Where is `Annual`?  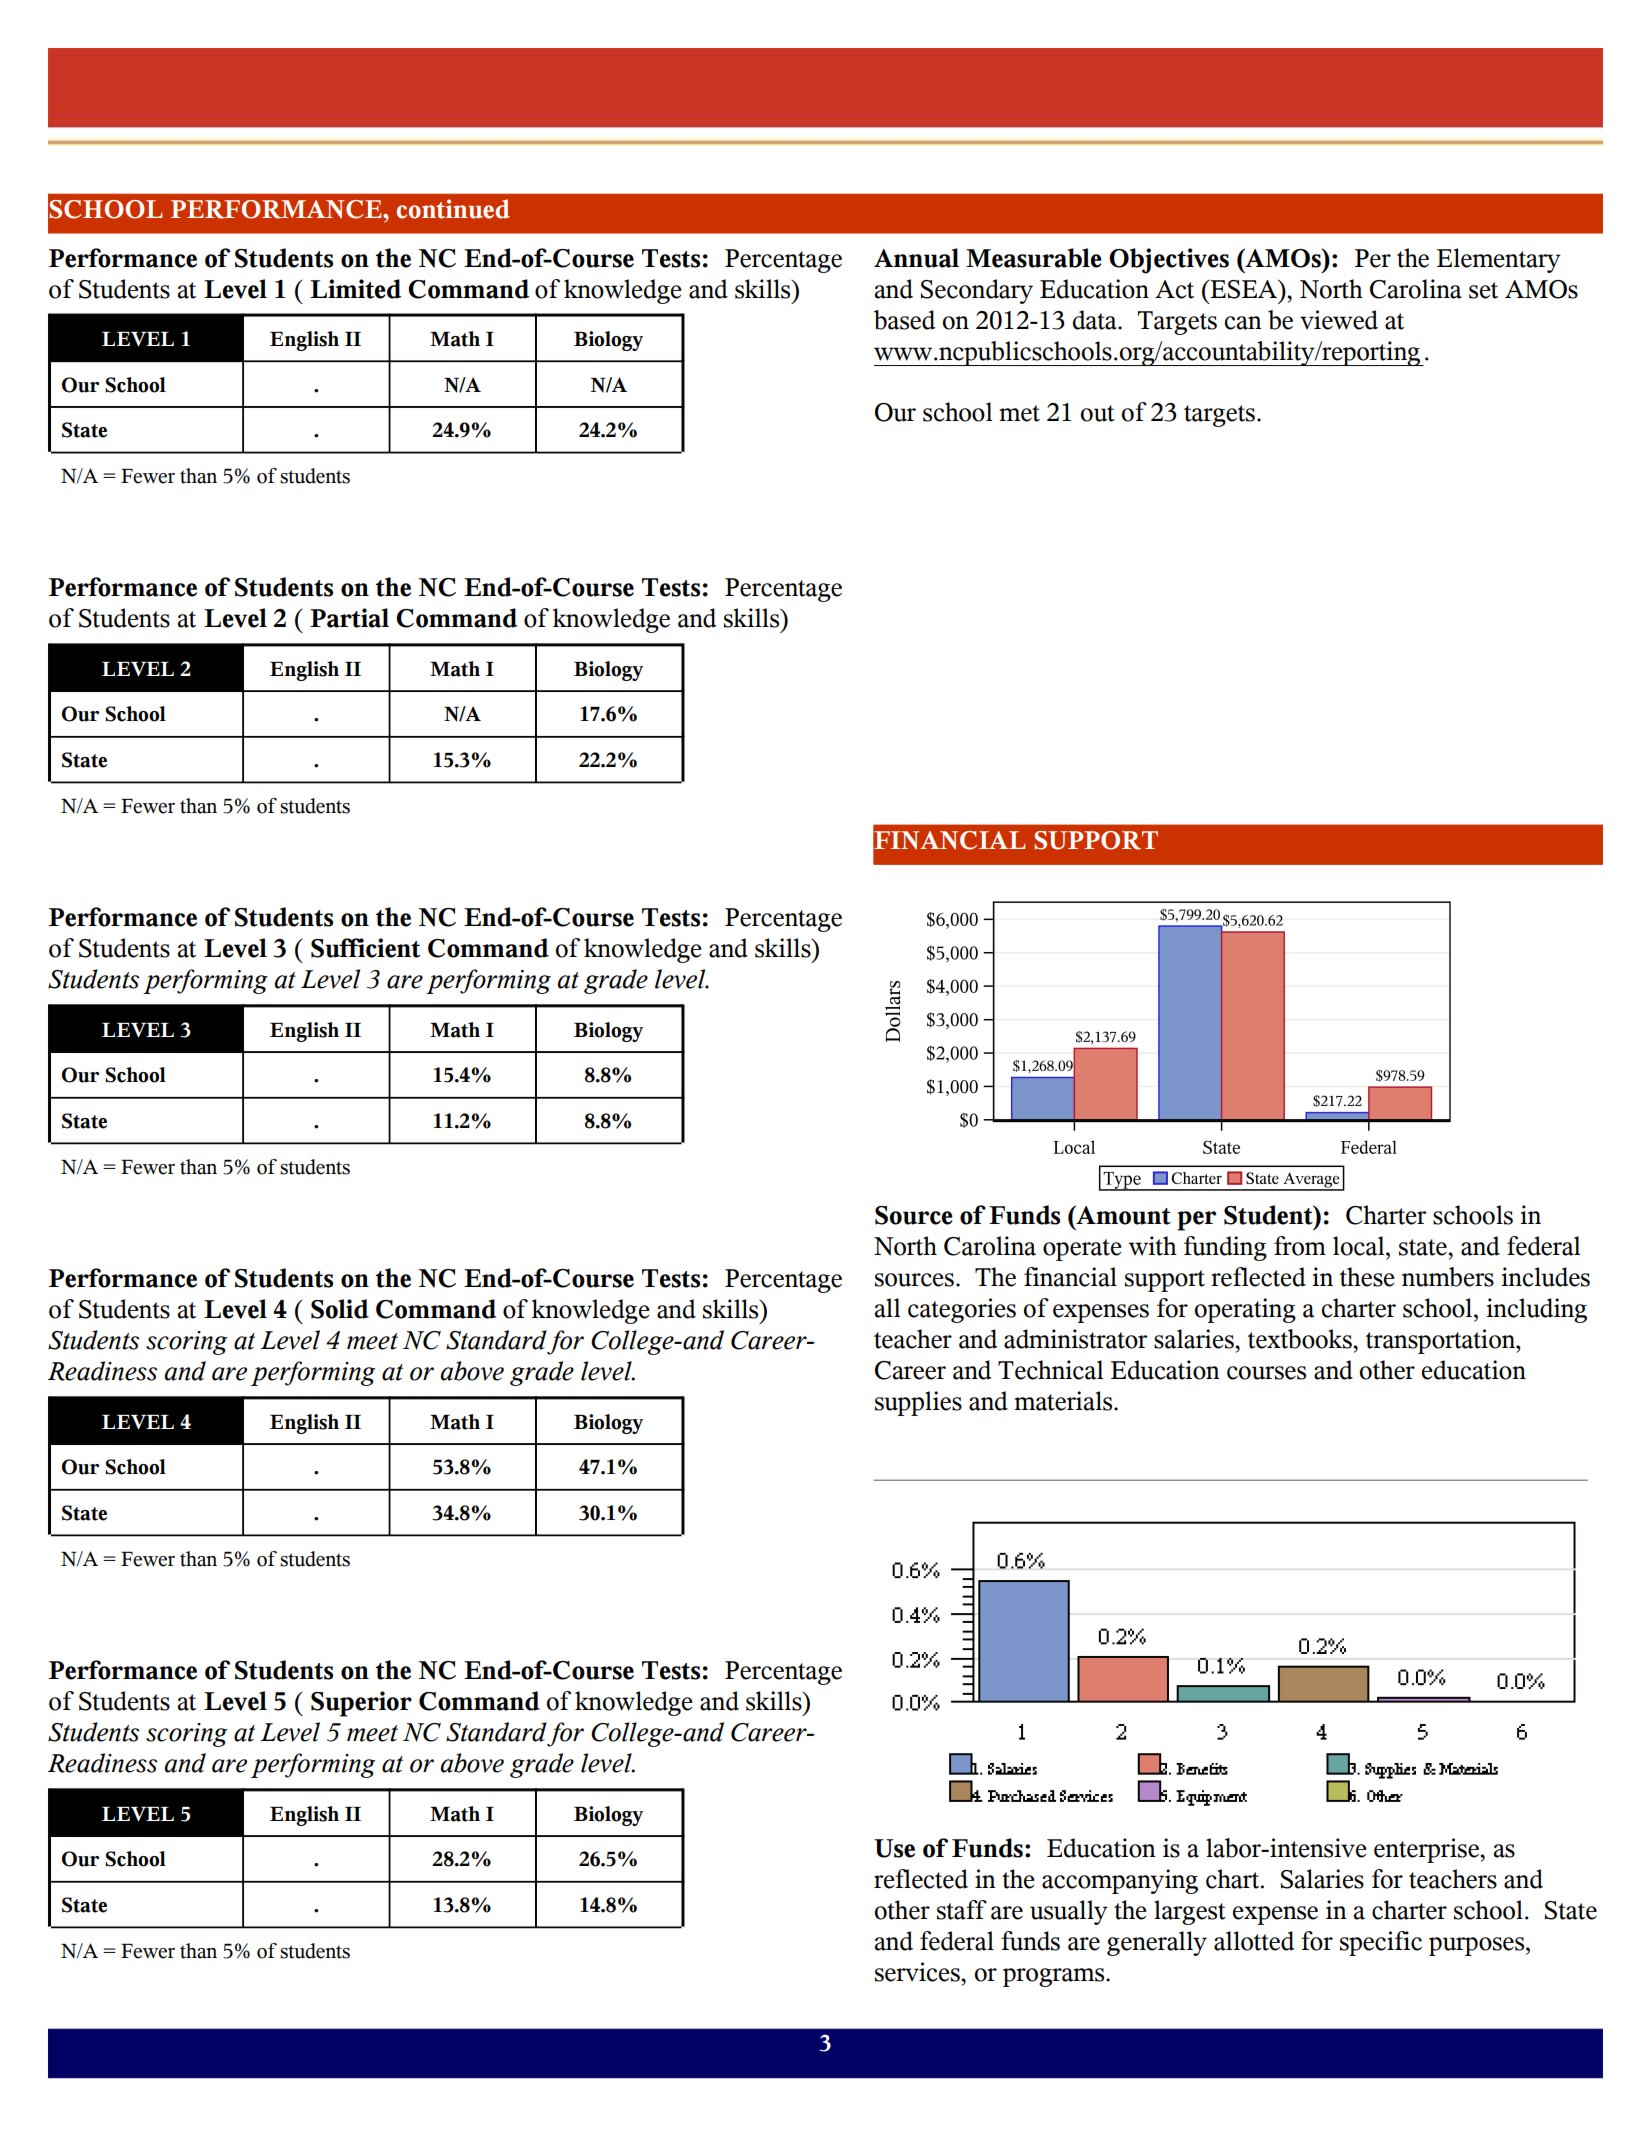 Annual is located at coordinates (916, 258).
